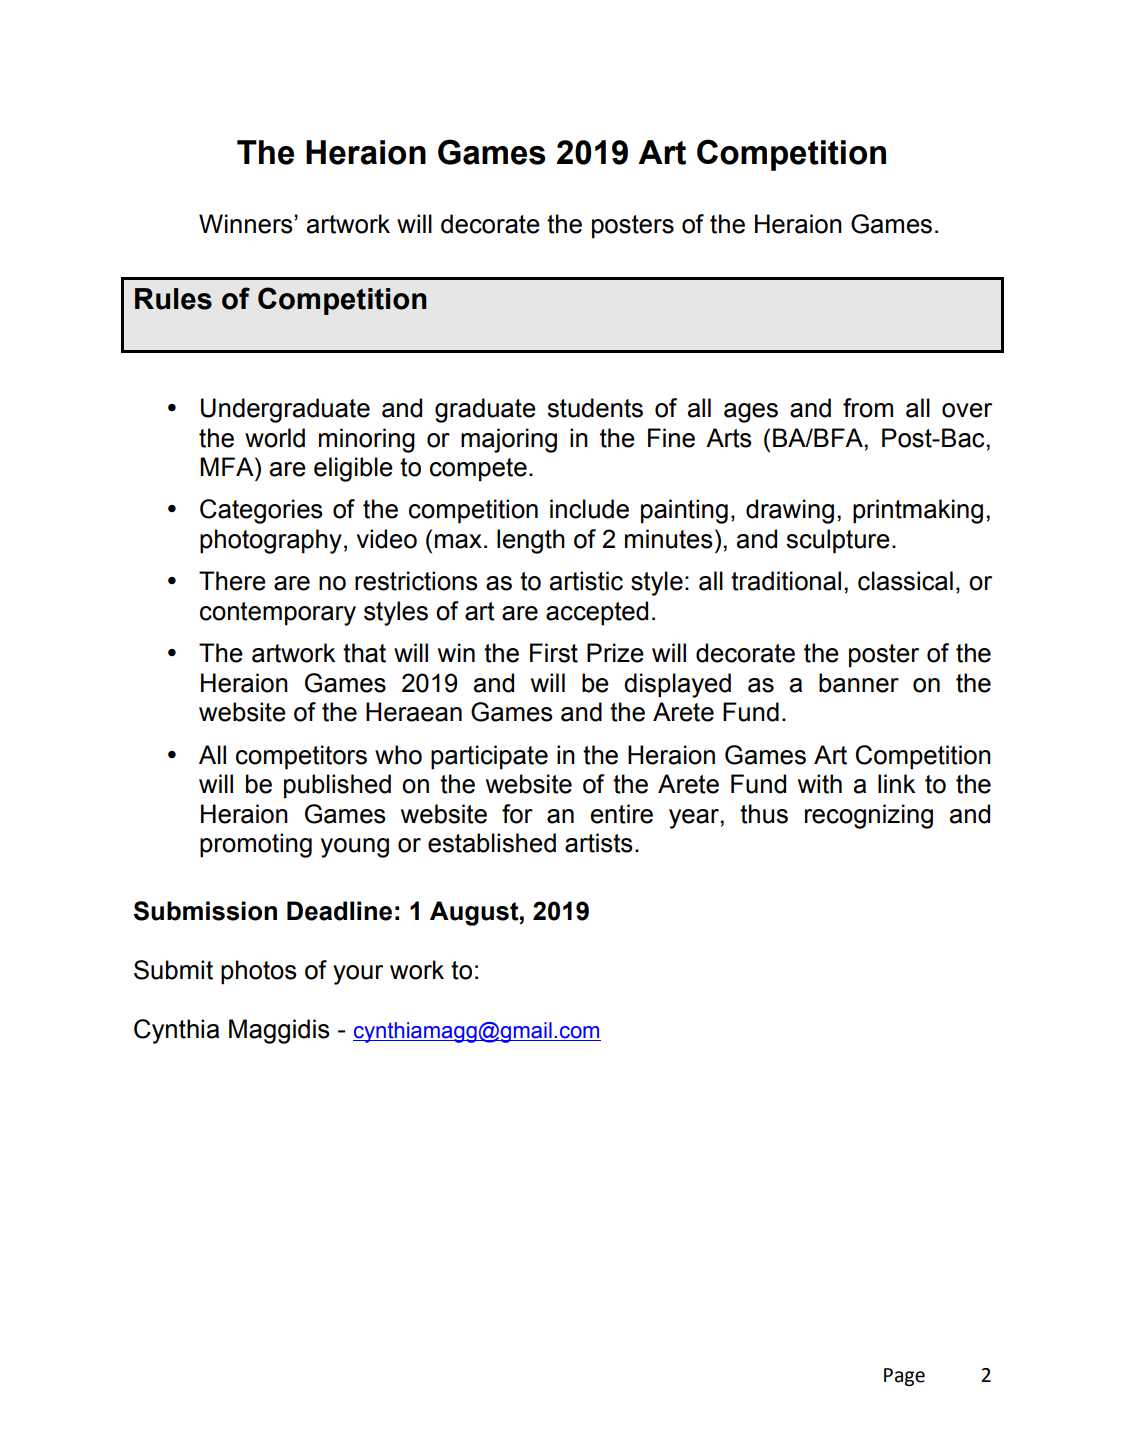  I want to click on entire, so click(622, 814).
